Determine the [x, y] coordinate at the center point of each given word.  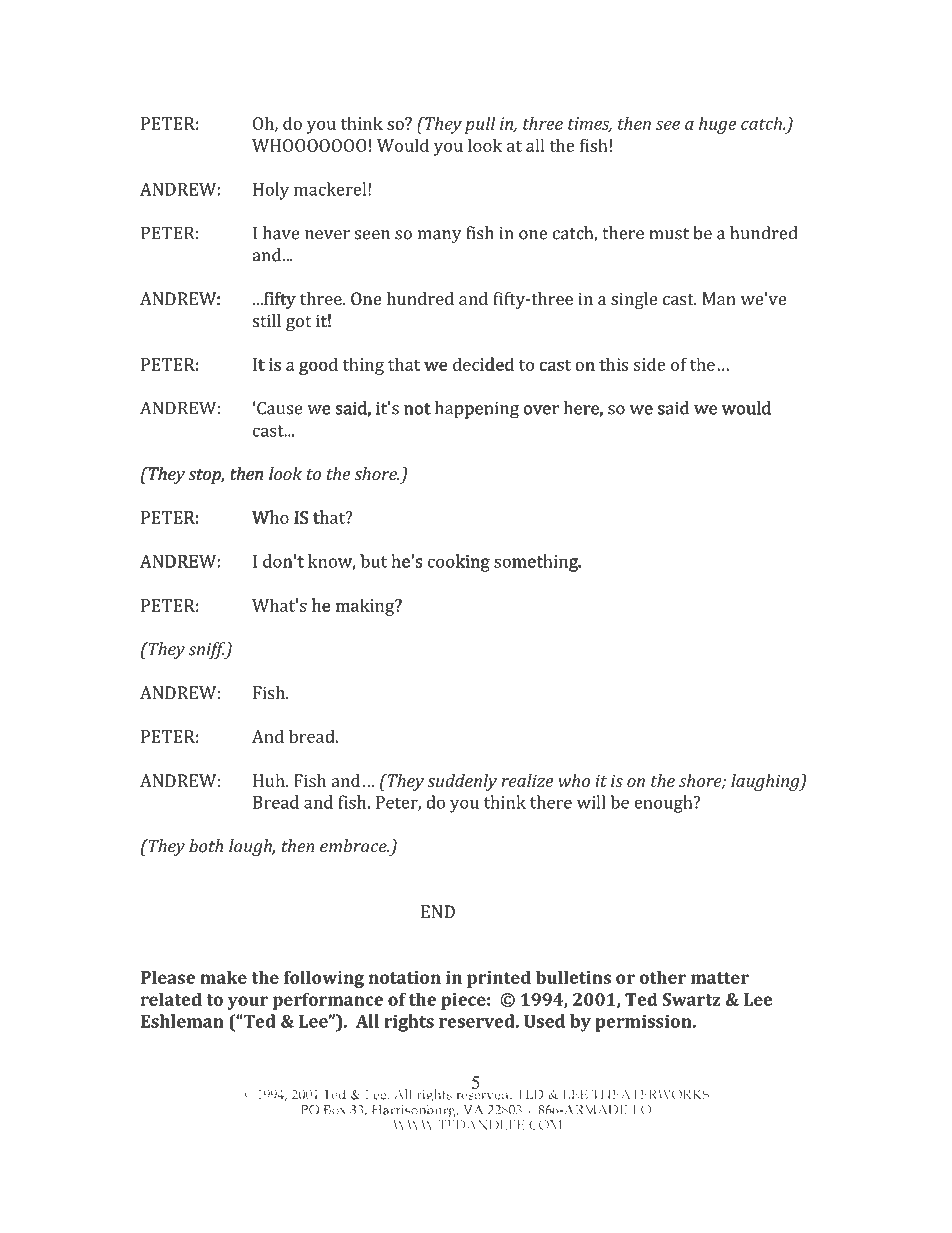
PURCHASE [129, 73]
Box [335, 1108]
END [438, 911]
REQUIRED [268, 75]
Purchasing [209, 1059]
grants [510, 1062]
